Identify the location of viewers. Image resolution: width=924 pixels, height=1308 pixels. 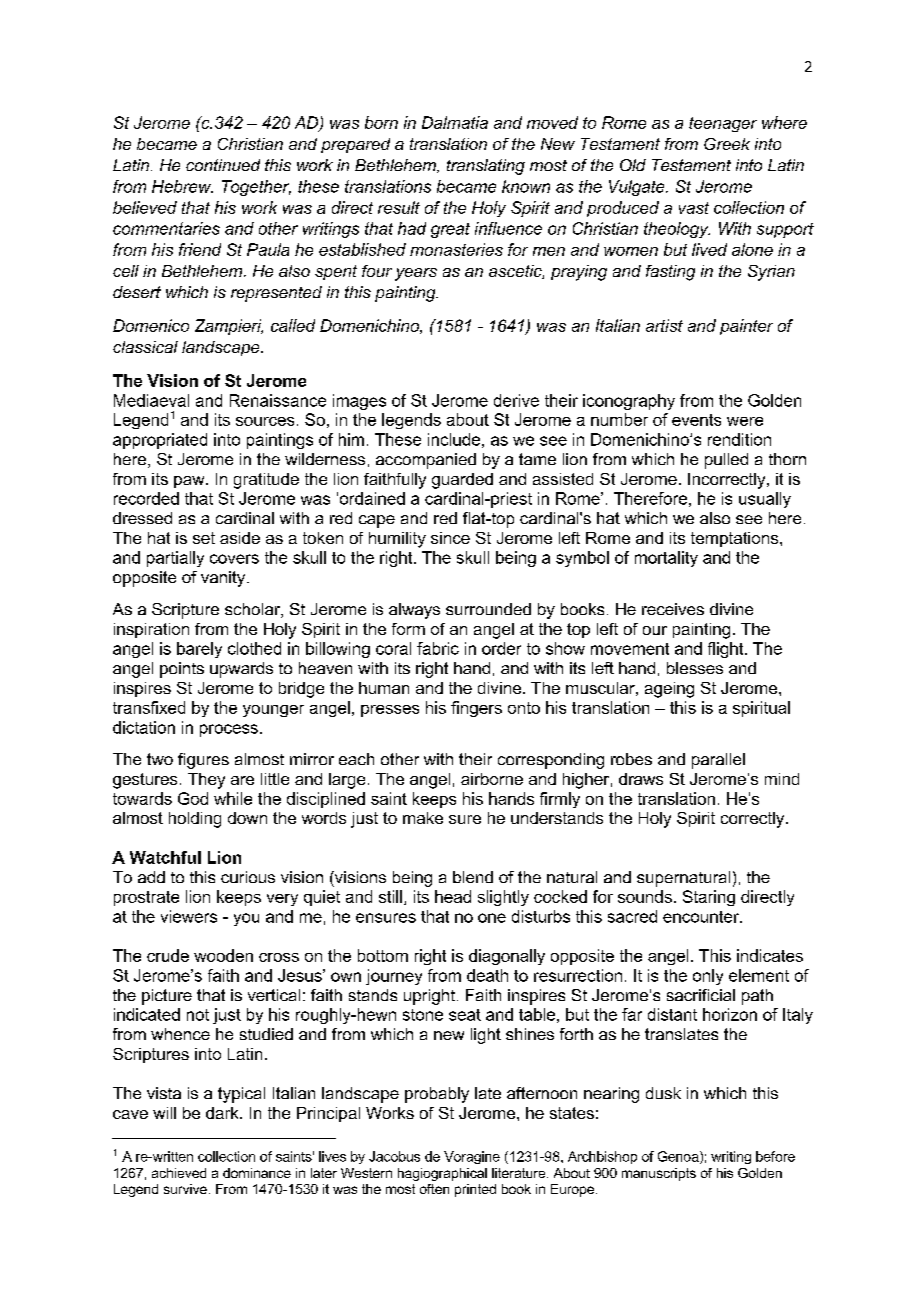
(189, 916).
